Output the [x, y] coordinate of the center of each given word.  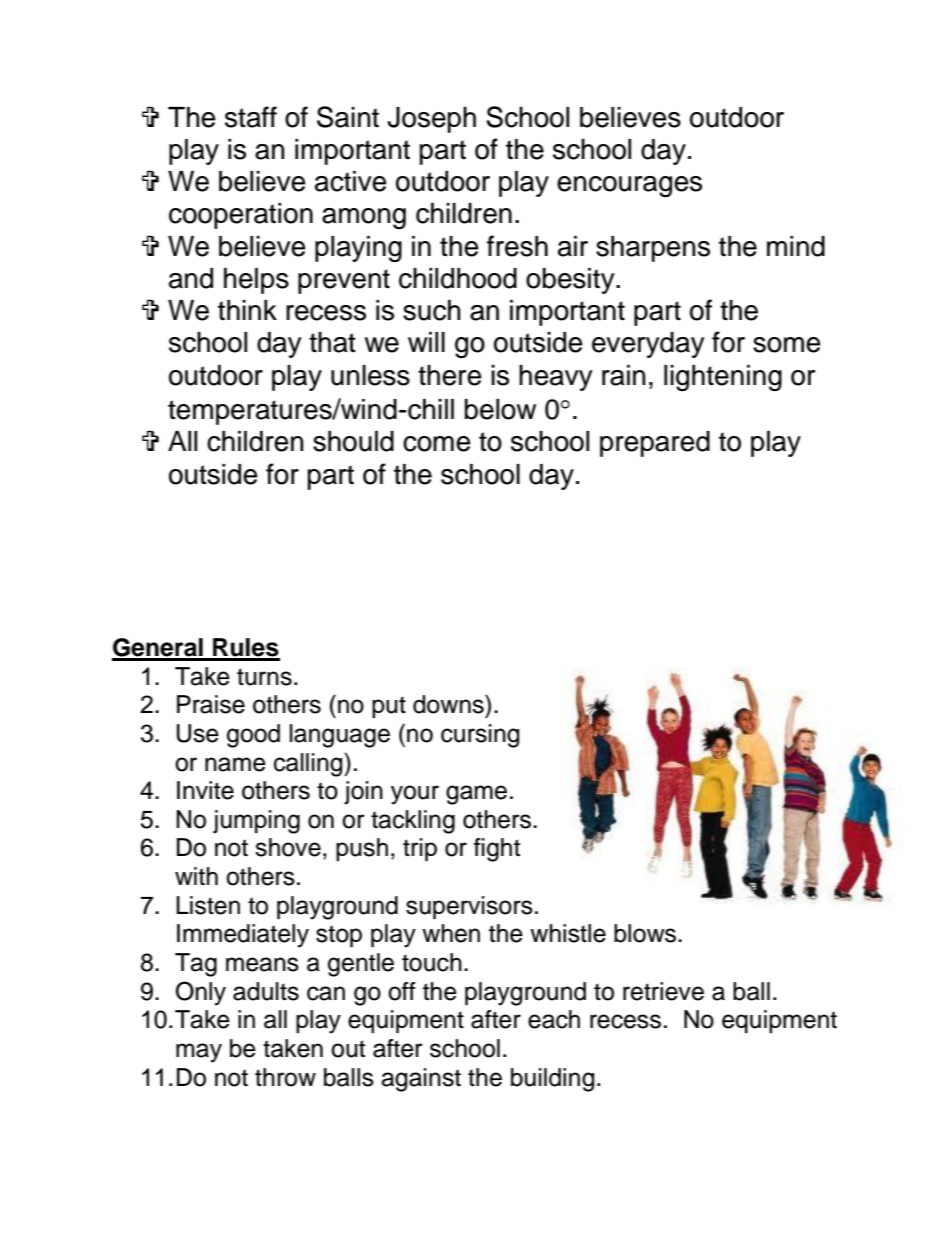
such [432, 310]
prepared [655, 444]
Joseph [431, 120]
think [247, 310]
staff [251, 117]
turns [264, 677]
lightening [723, 378]
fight [497, 850]
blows [645, 933]
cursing [480, 736]
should [353, 441]
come [437, 444]
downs [449, 704]
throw [285, 1077]
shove [288, 847]
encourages [629, 186]
